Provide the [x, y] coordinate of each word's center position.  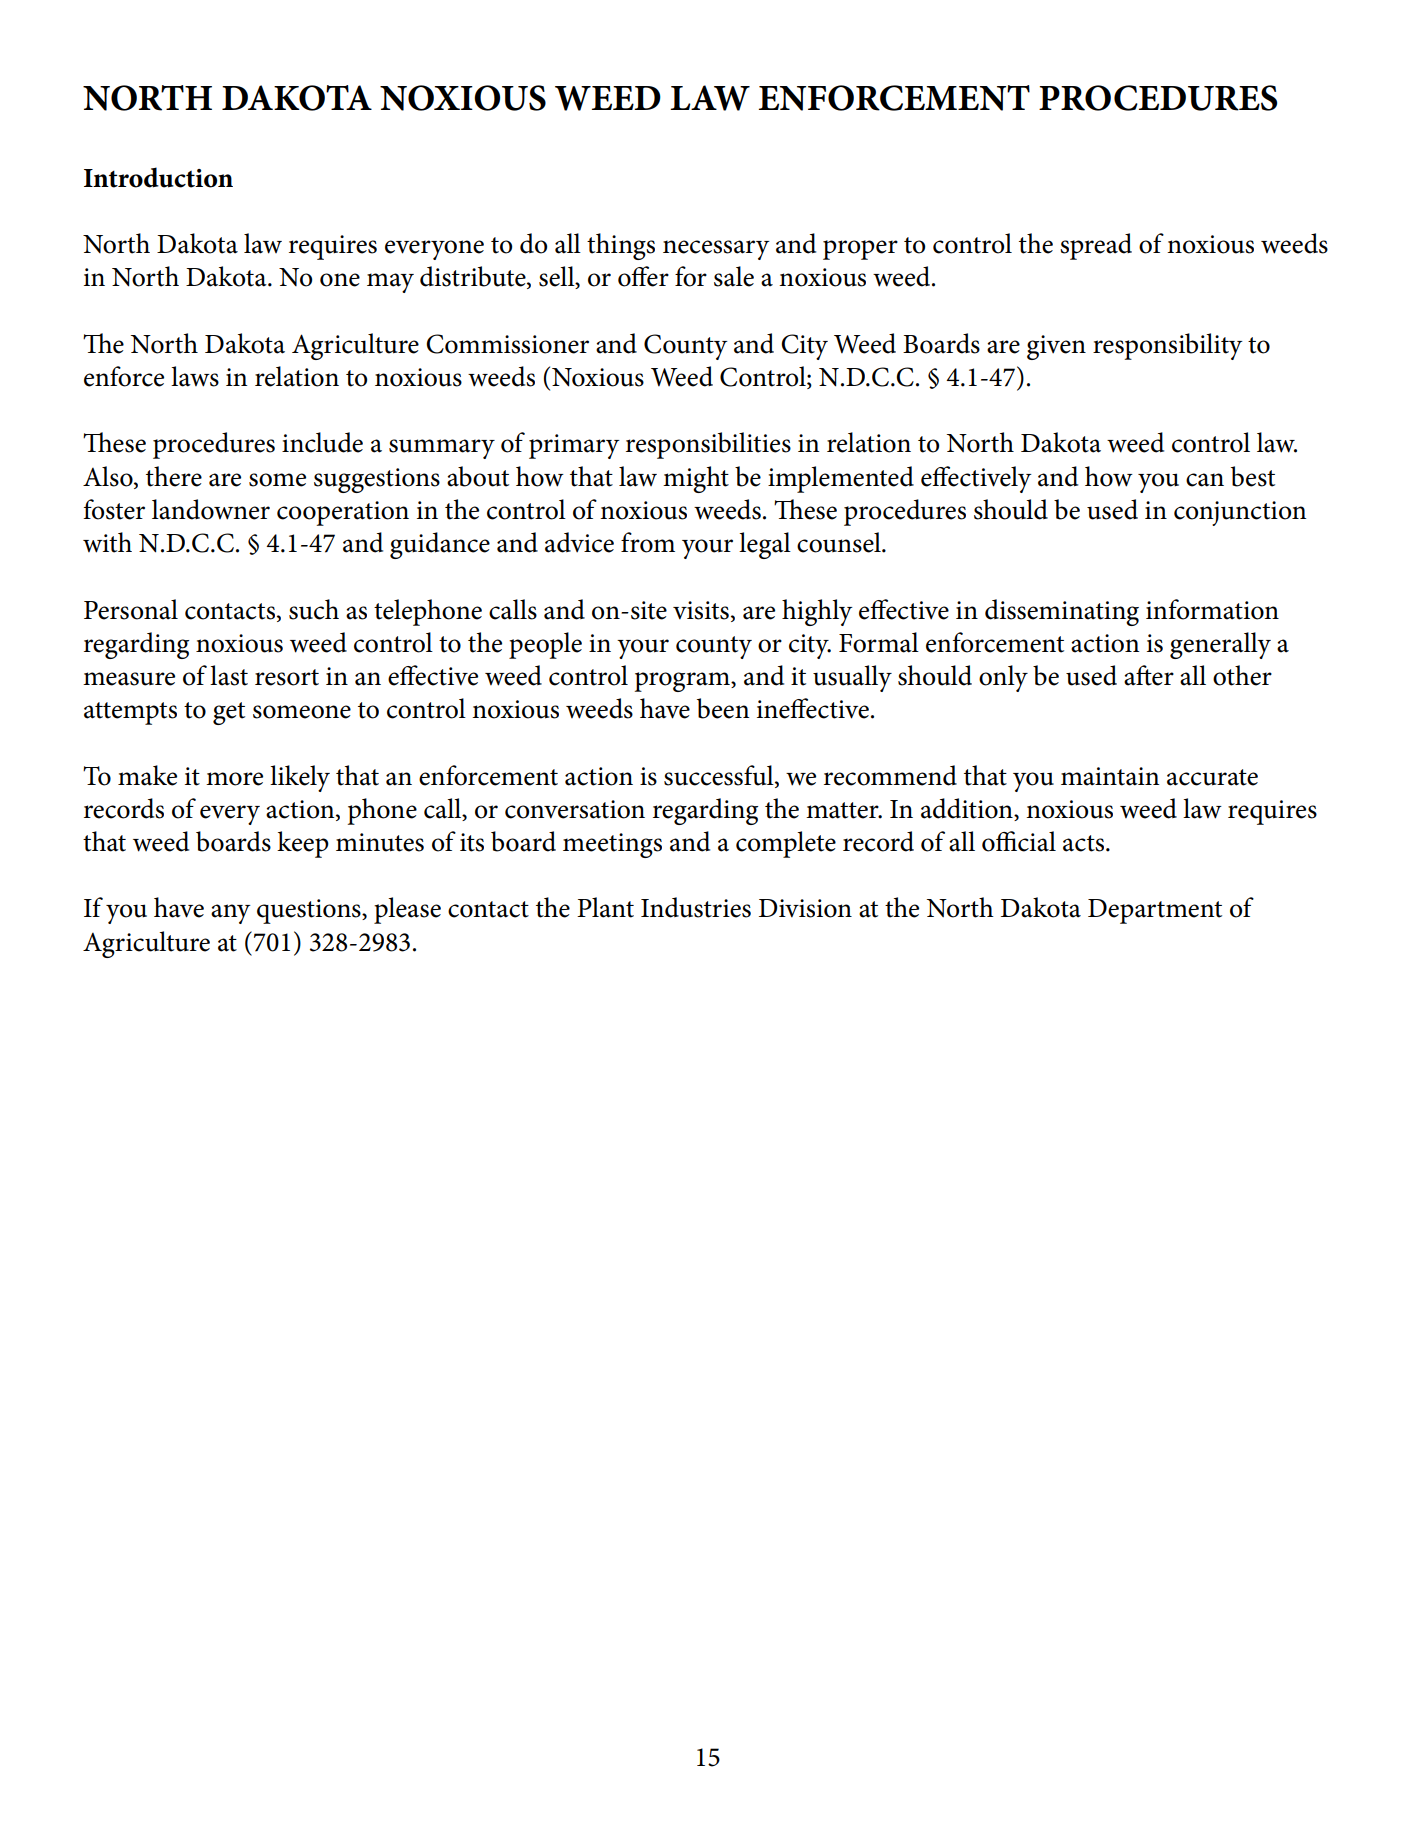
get [229, 713]
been [723, 708]
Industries [696, 907]
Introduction [158, 177]
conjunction [1240, 513]
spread [1096, 246]
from [648, 542]
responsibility [1168, 346]
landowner [211, 509]
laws [195, 376]
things [621, 246]
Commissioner [507, 344]
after [1149, 675]
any [231, 914]
